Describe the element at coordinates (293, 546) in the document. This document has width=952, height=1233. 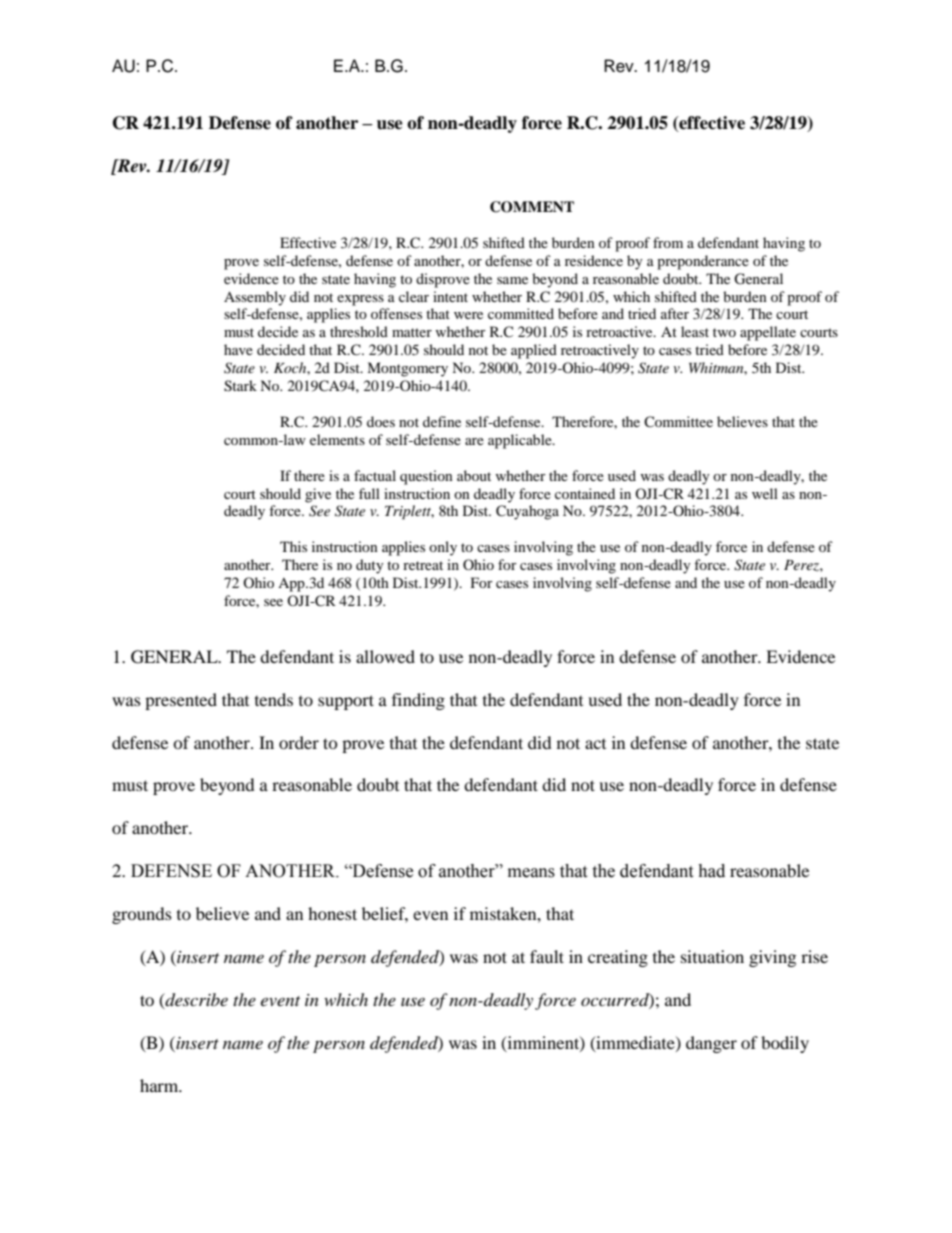
I see `This` at that location.
